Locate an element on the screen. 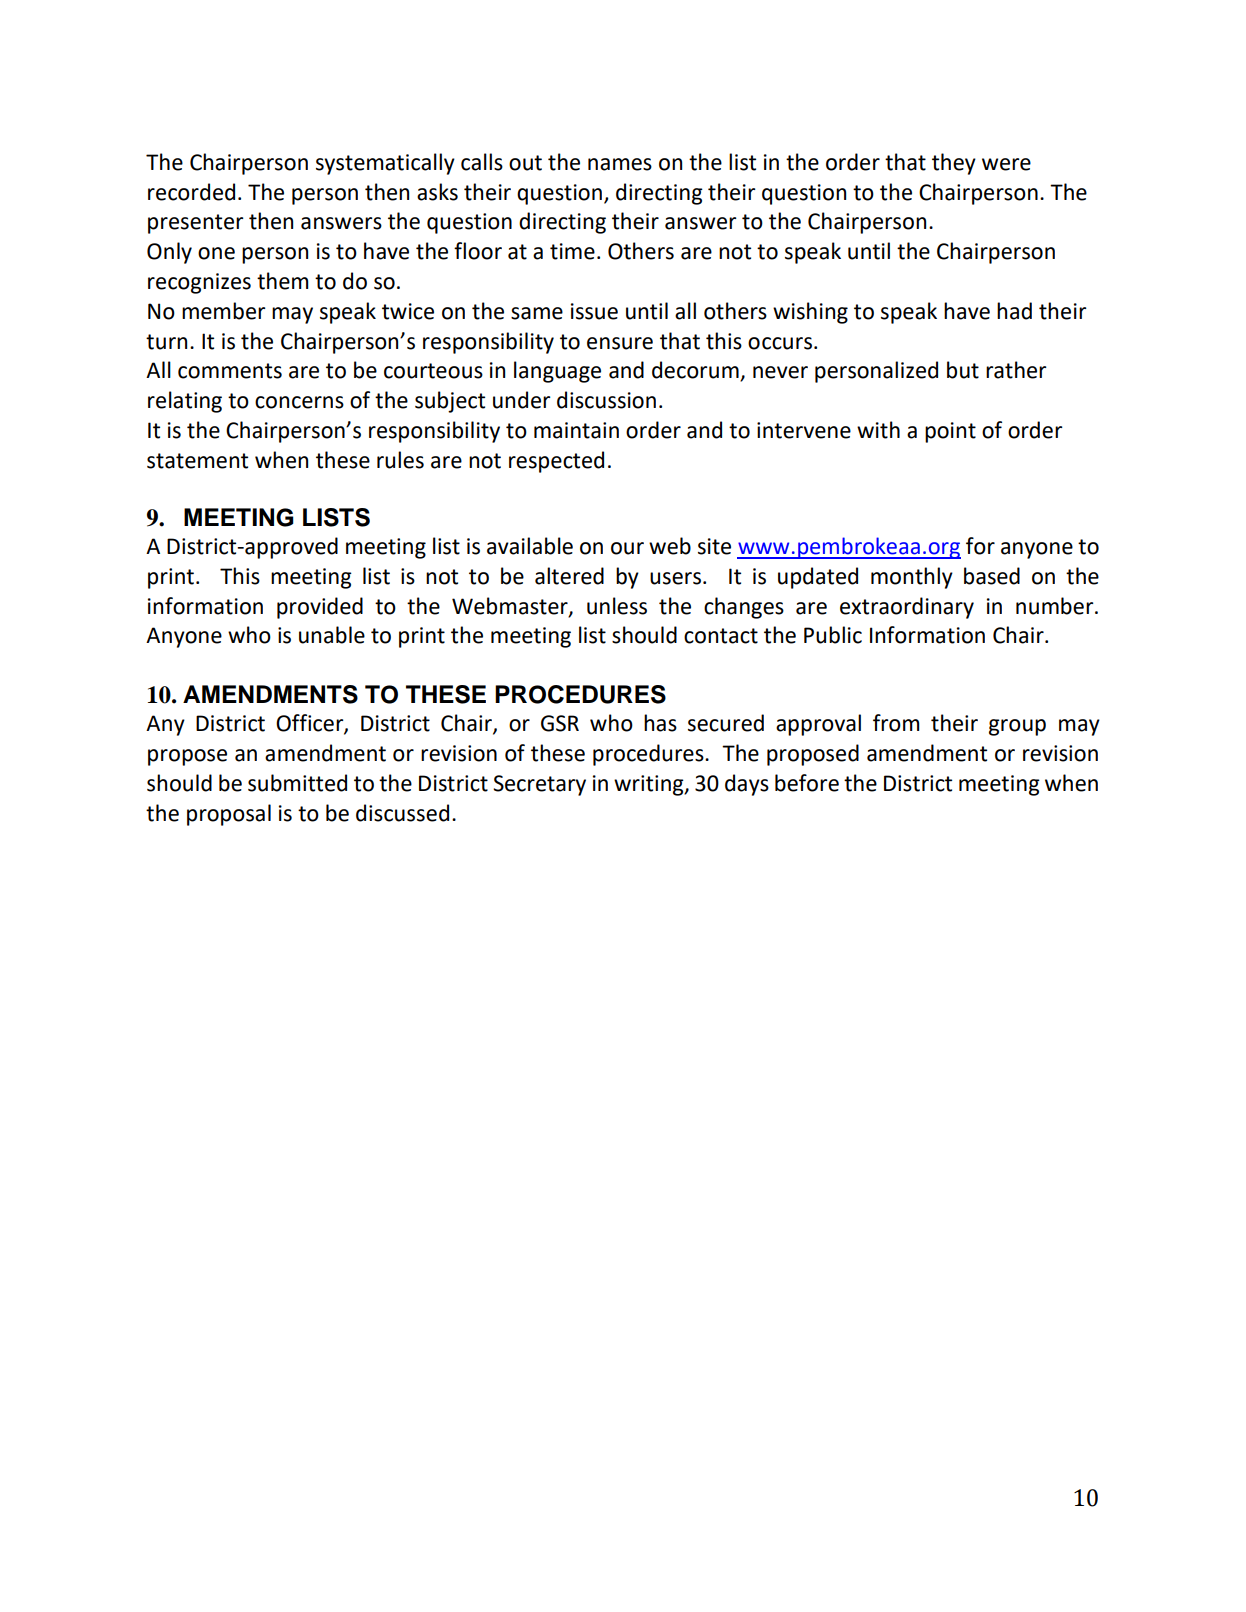 The height and width of the screenshot is (1612, 1246). submitted is located at coordinates (297, 783).
